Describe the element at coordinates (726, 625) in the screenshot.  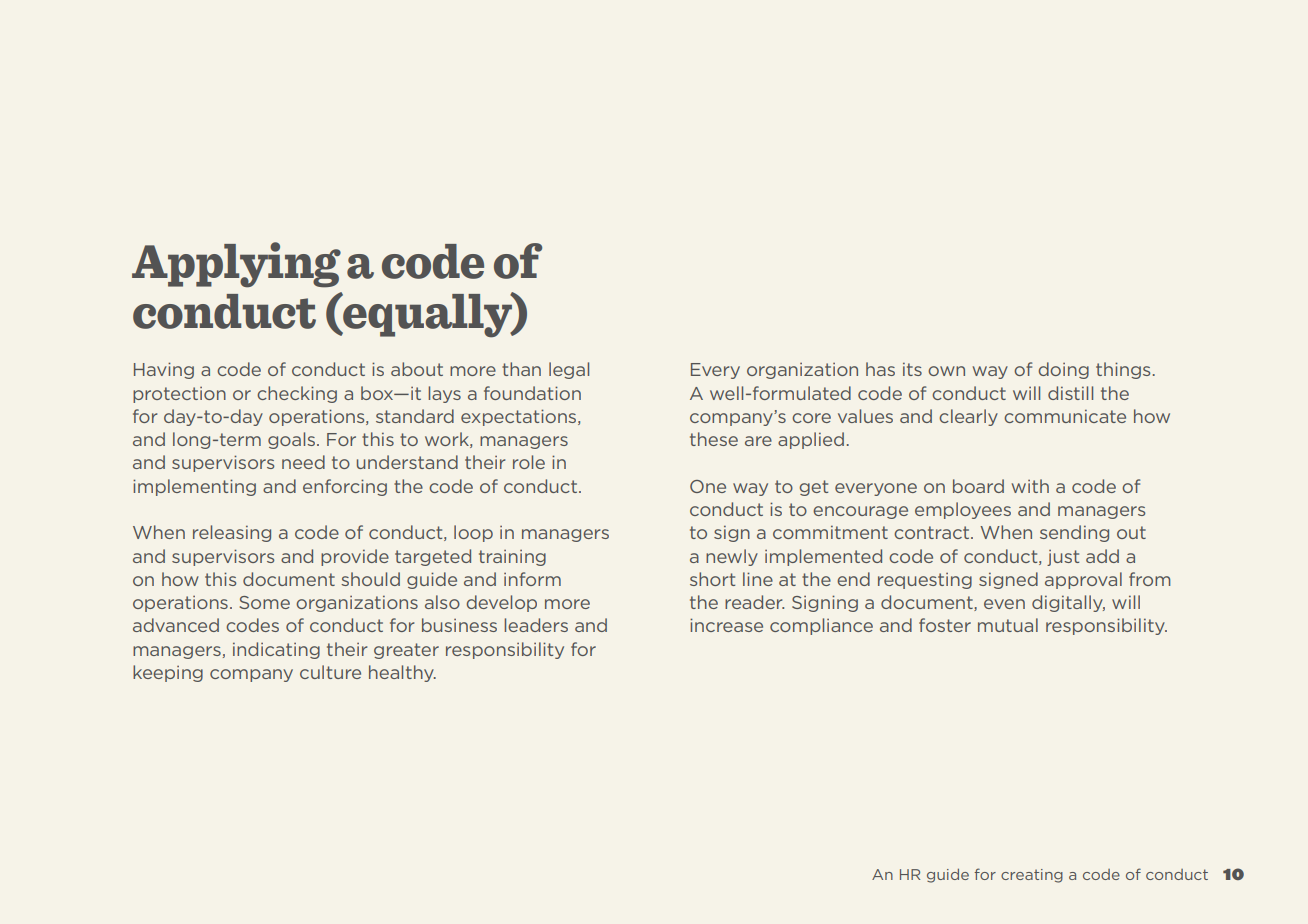
I see `increase` at that location.
